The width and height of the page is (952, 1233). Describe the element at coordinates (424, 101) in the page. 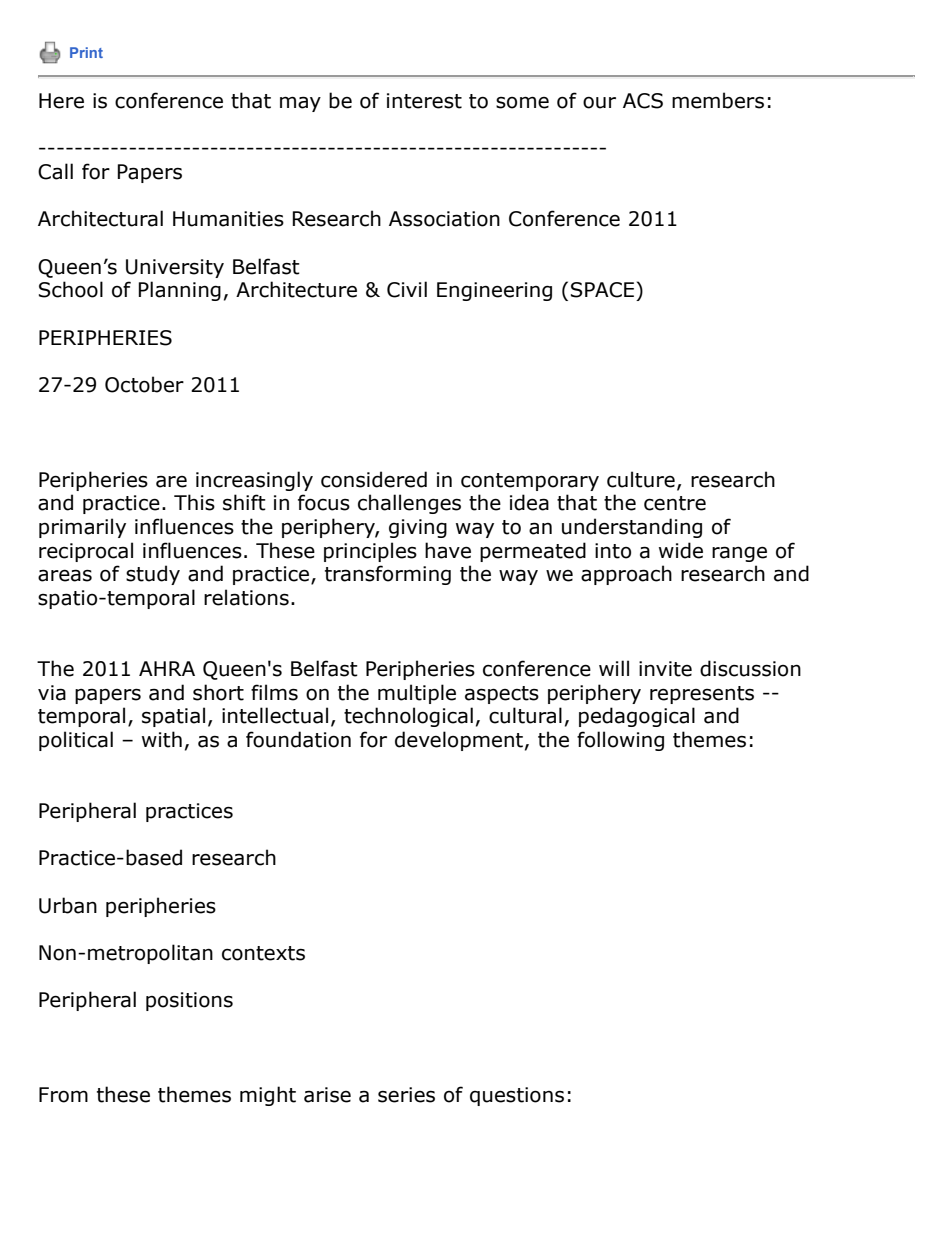

I see `interest` at that location.
